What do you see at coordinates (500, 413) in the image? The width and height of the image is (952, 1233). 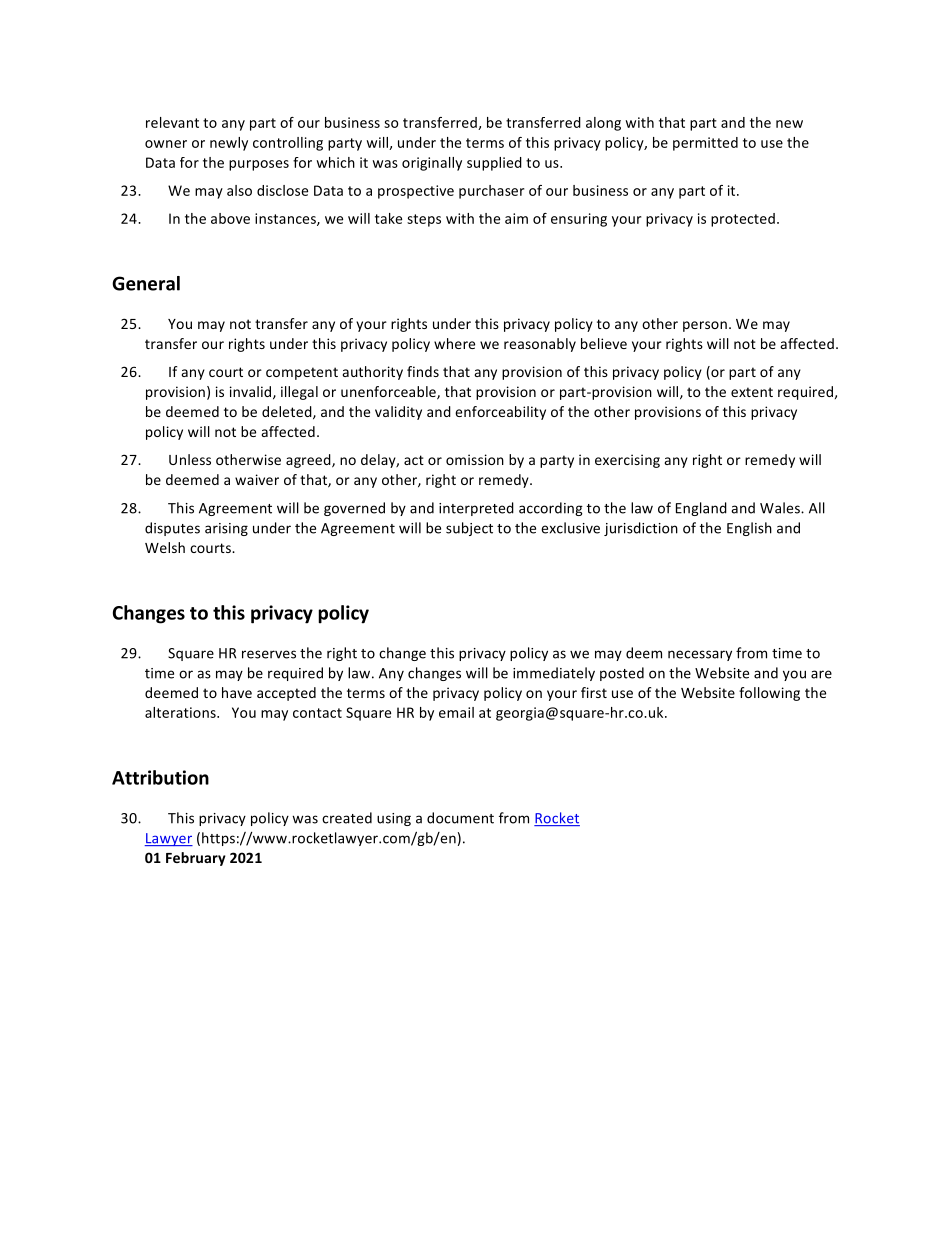 I see `enforceability` at bounding box center [500, 413].
